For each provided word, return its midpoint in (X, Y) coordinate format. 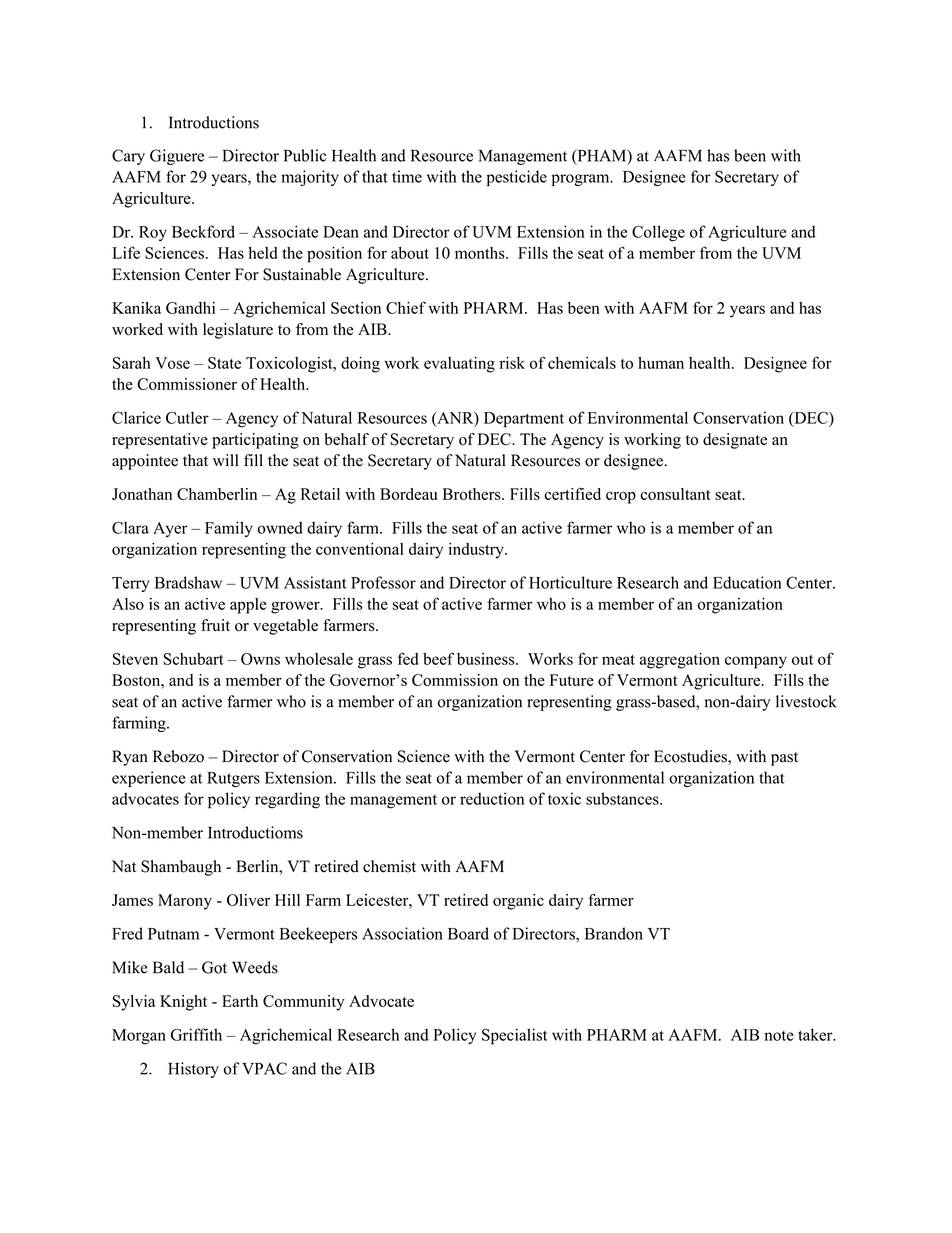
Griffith (196, 1034)
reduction (492, 798)
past (784, 759)
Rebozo (178, 756)
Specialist (514, 1036)
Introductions (214, 122)
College (658, 233)
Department (524, 420)
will (226, 460)
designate (735, 441)
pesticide (517, 178)
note (779, 1036)
